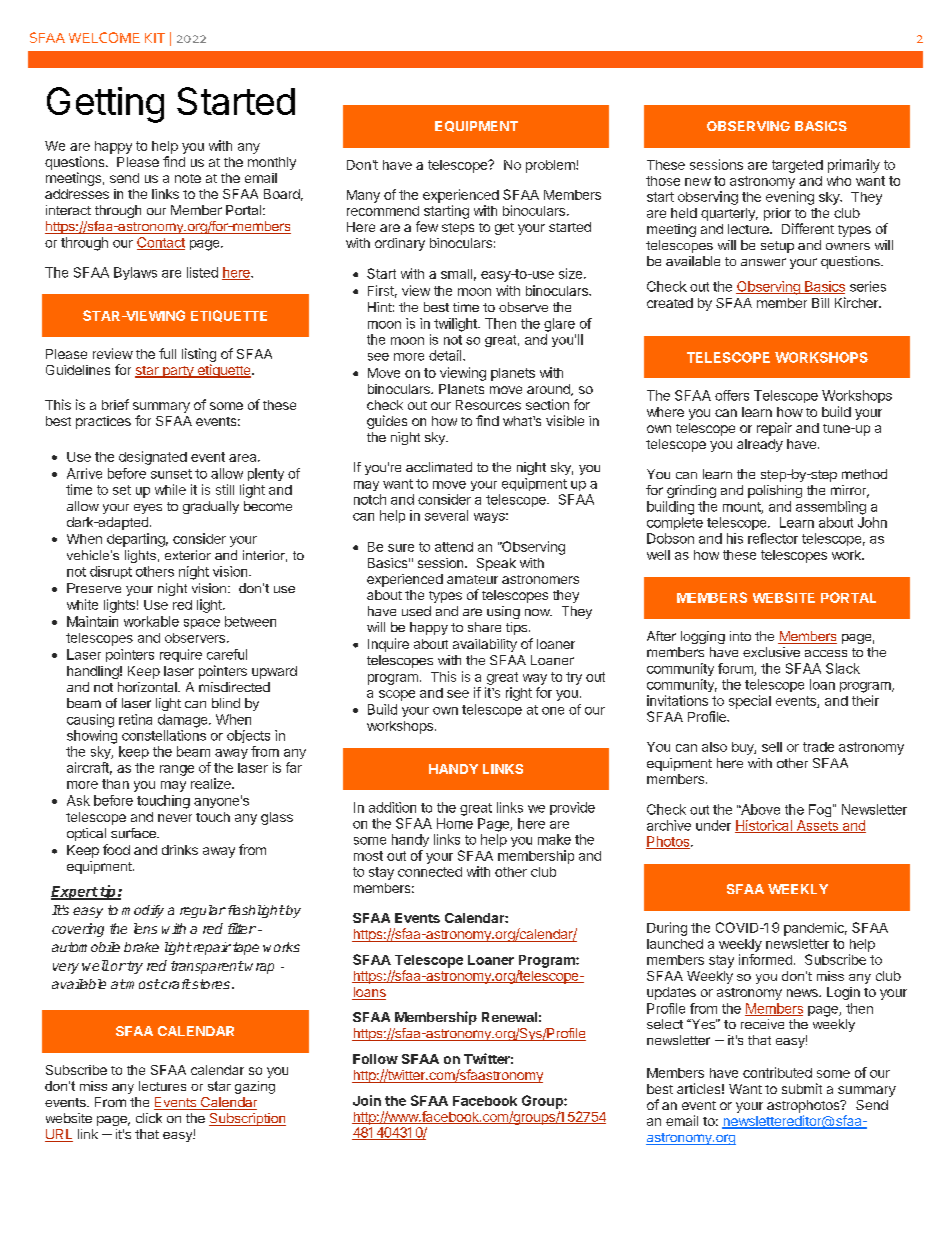  I want to click on sell, so click(772, 747).
